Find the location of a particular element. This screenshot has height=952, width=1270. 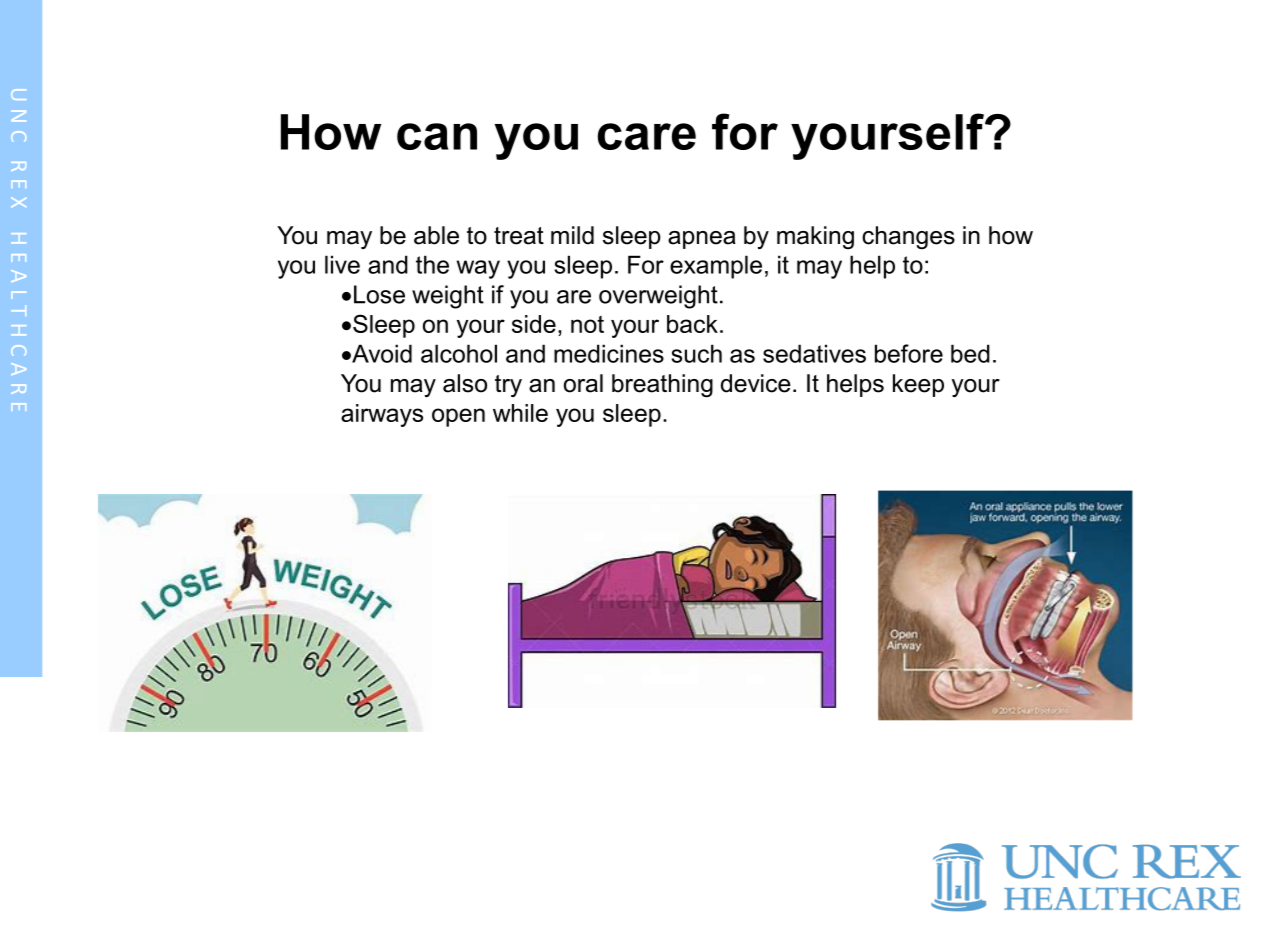

can is located at coordinates (437, 136).
